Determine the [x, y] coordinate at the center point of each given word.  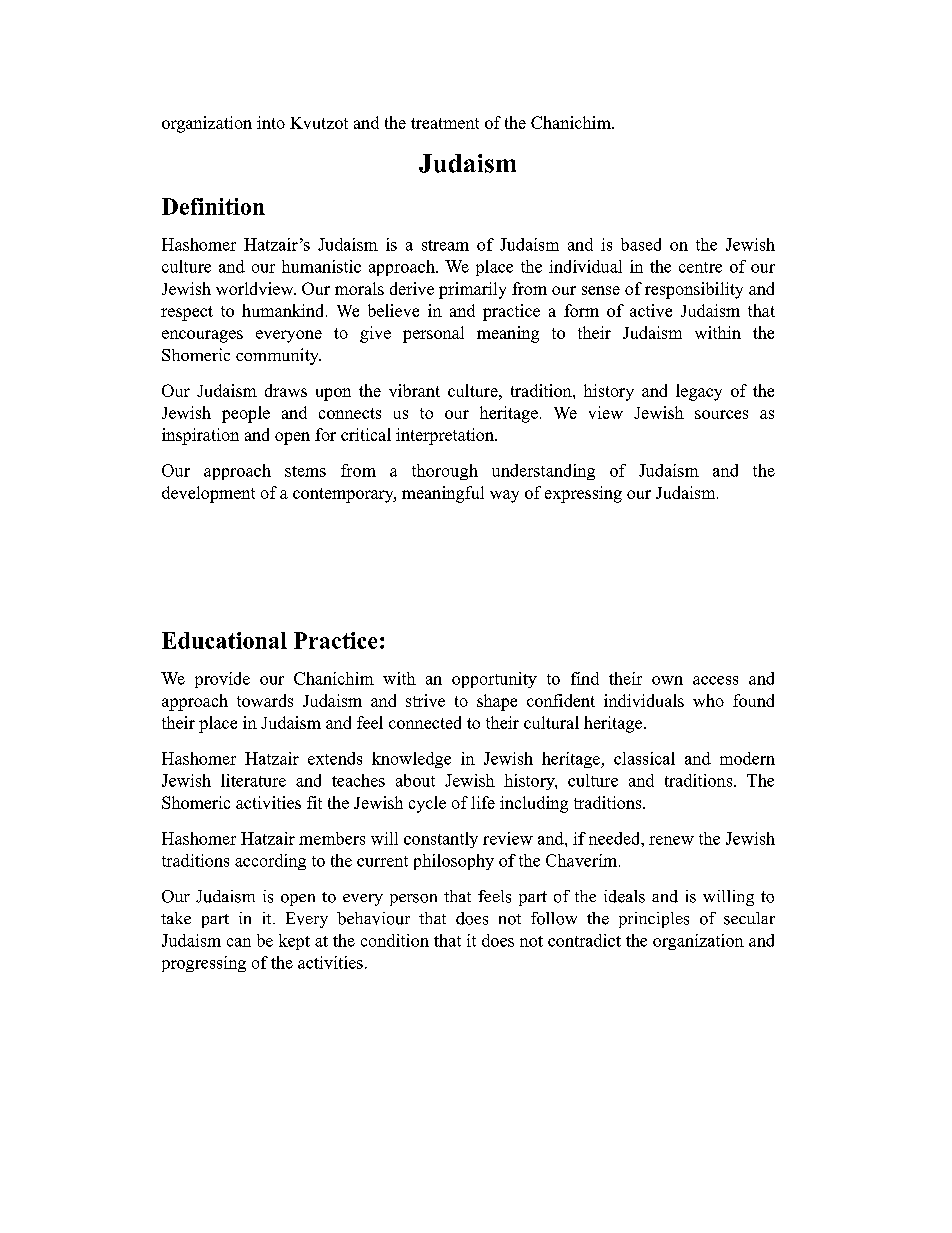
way [504, 496]
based [641, 244]
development [208, 494]
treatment [445, 123]
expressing [583, 494]
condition [395, 940]
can [239, 942]
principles [654, 920]
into [271, 122]
